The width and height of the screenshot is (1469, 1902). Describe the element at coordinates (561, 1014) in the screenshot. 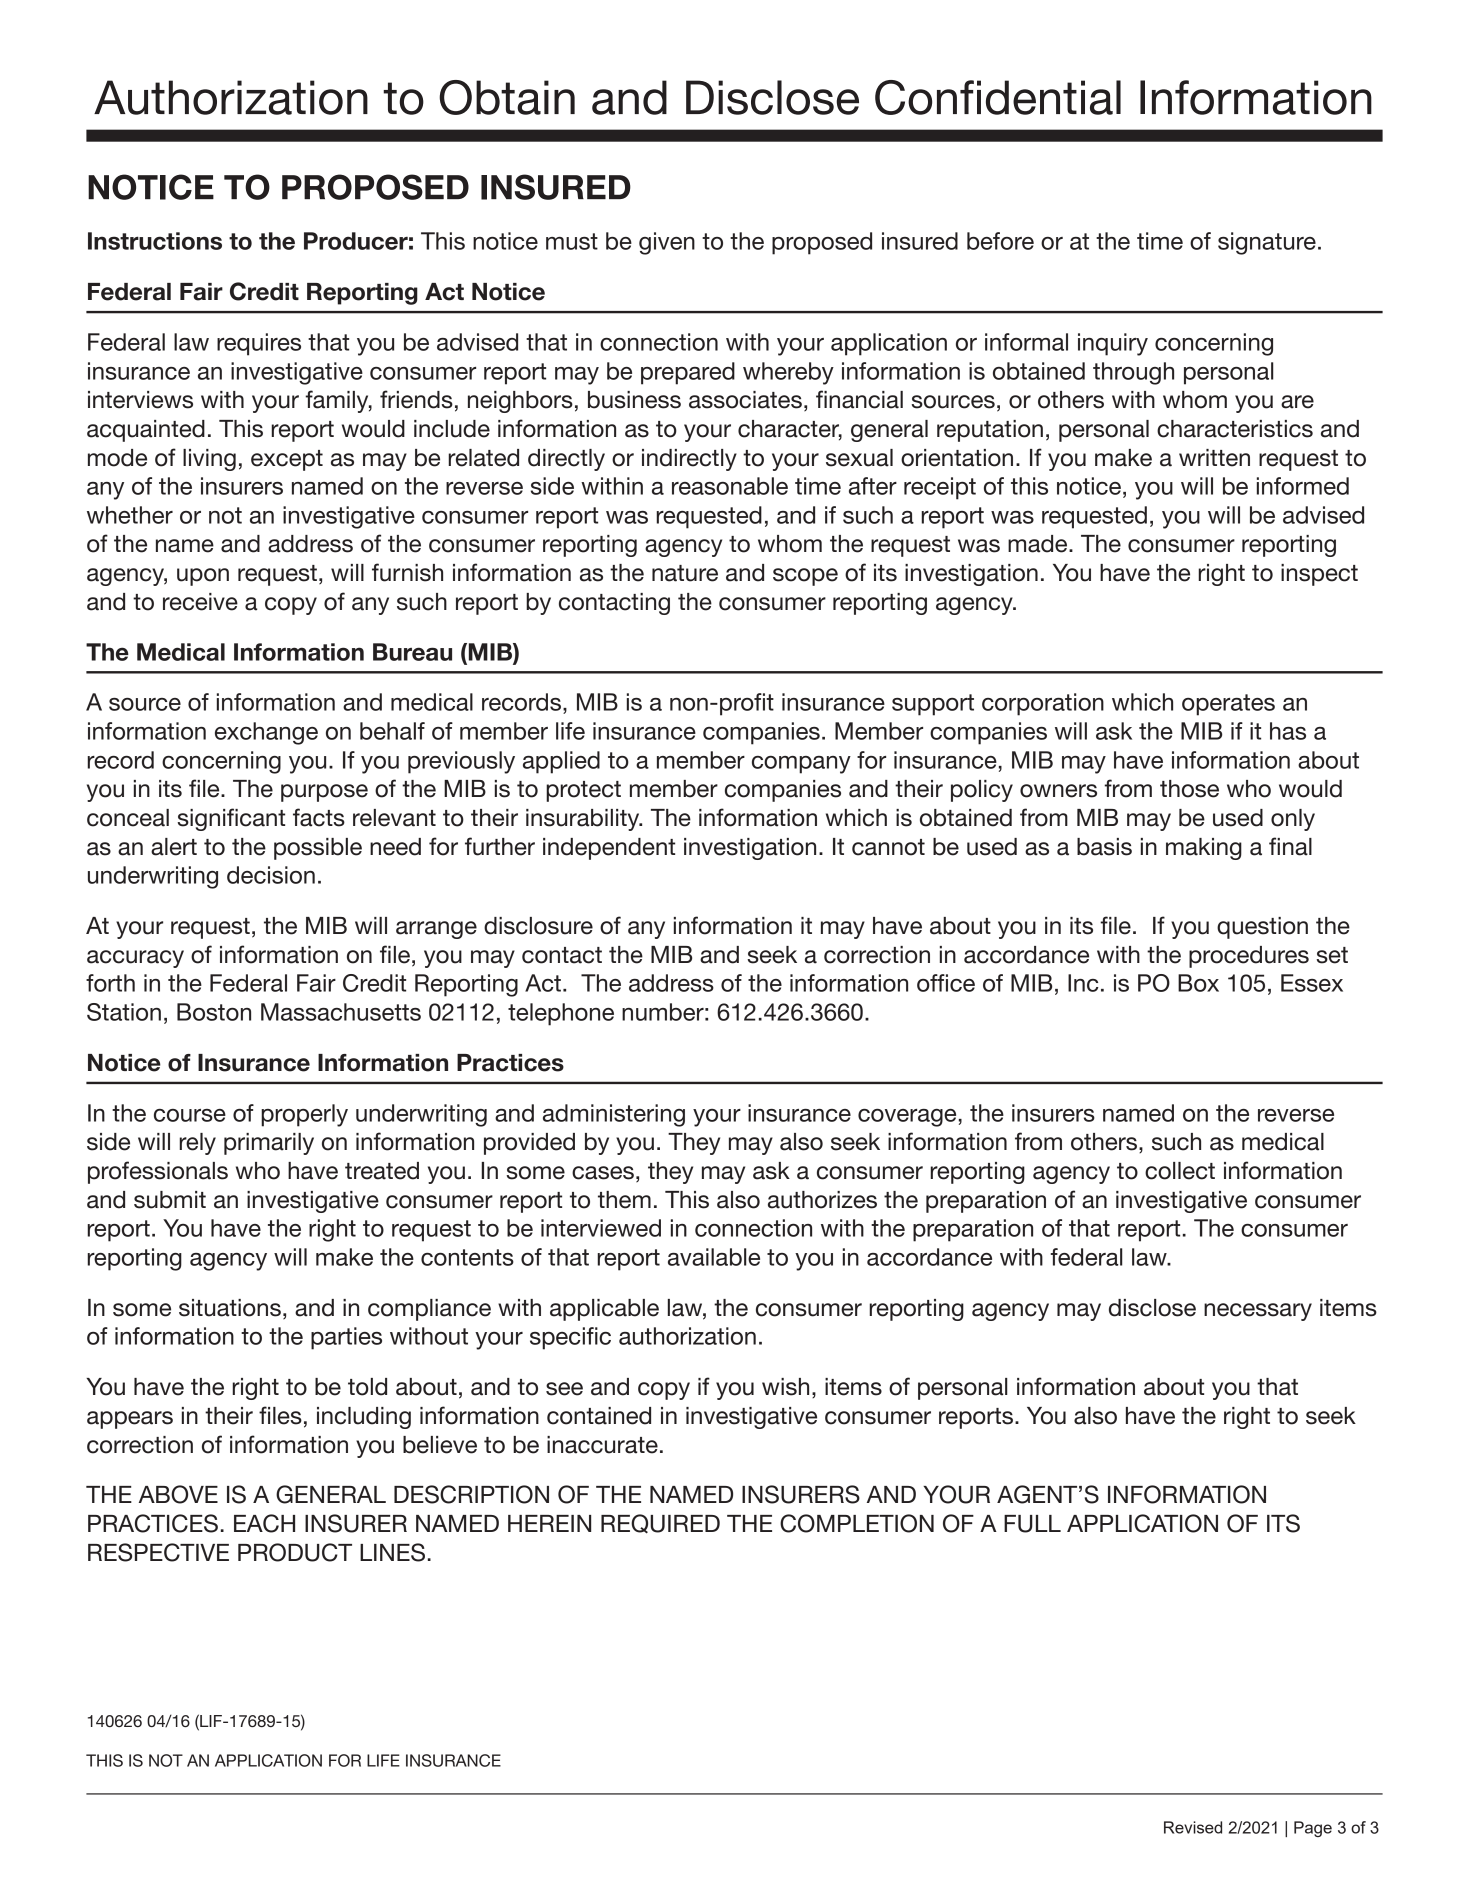

I see `telephone` at that location.
